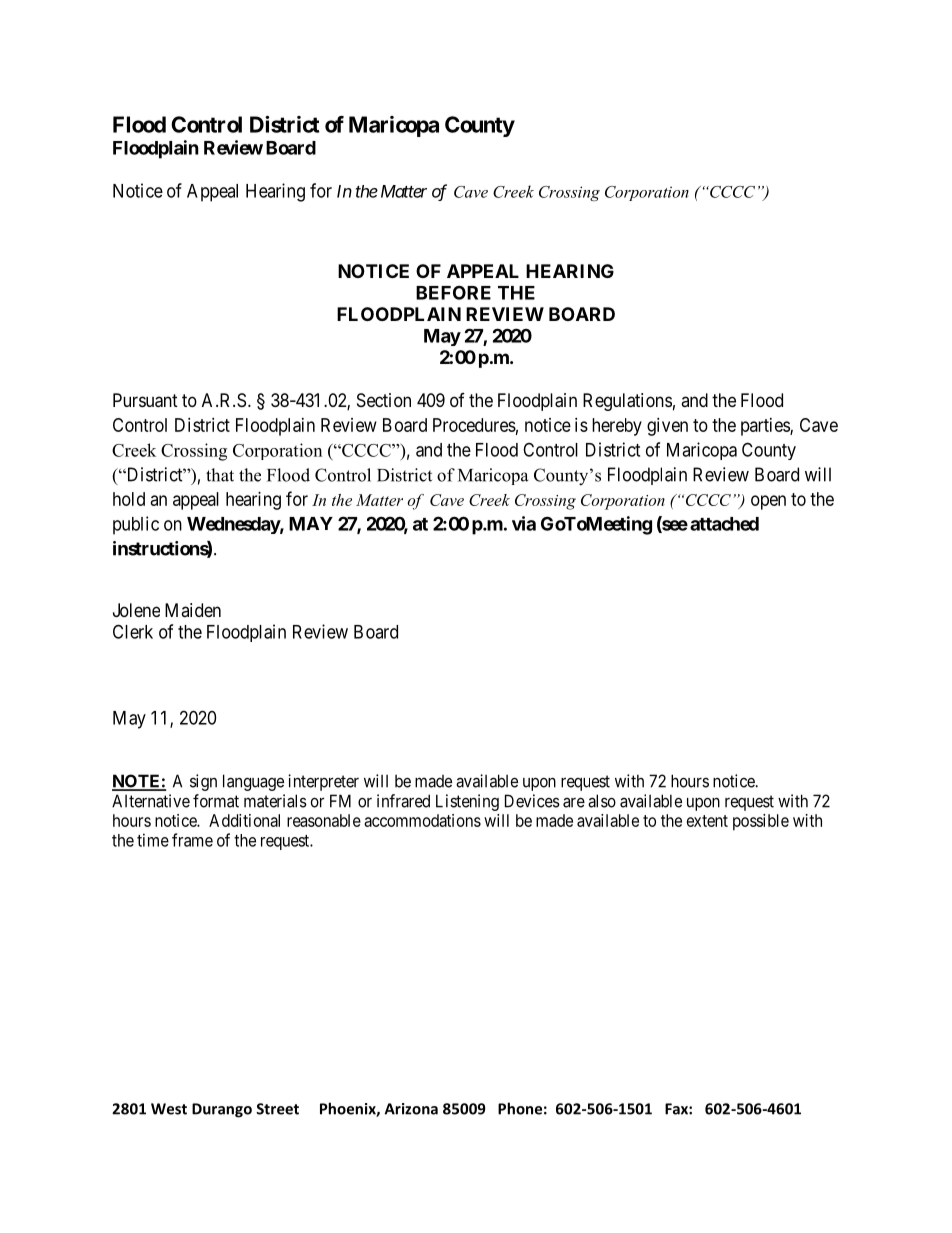 The image size is (952, 1233). What do you see at coordinates (453, 292) in the screenshot?
I see `BEFORE` at bounding box center [453, 292].
